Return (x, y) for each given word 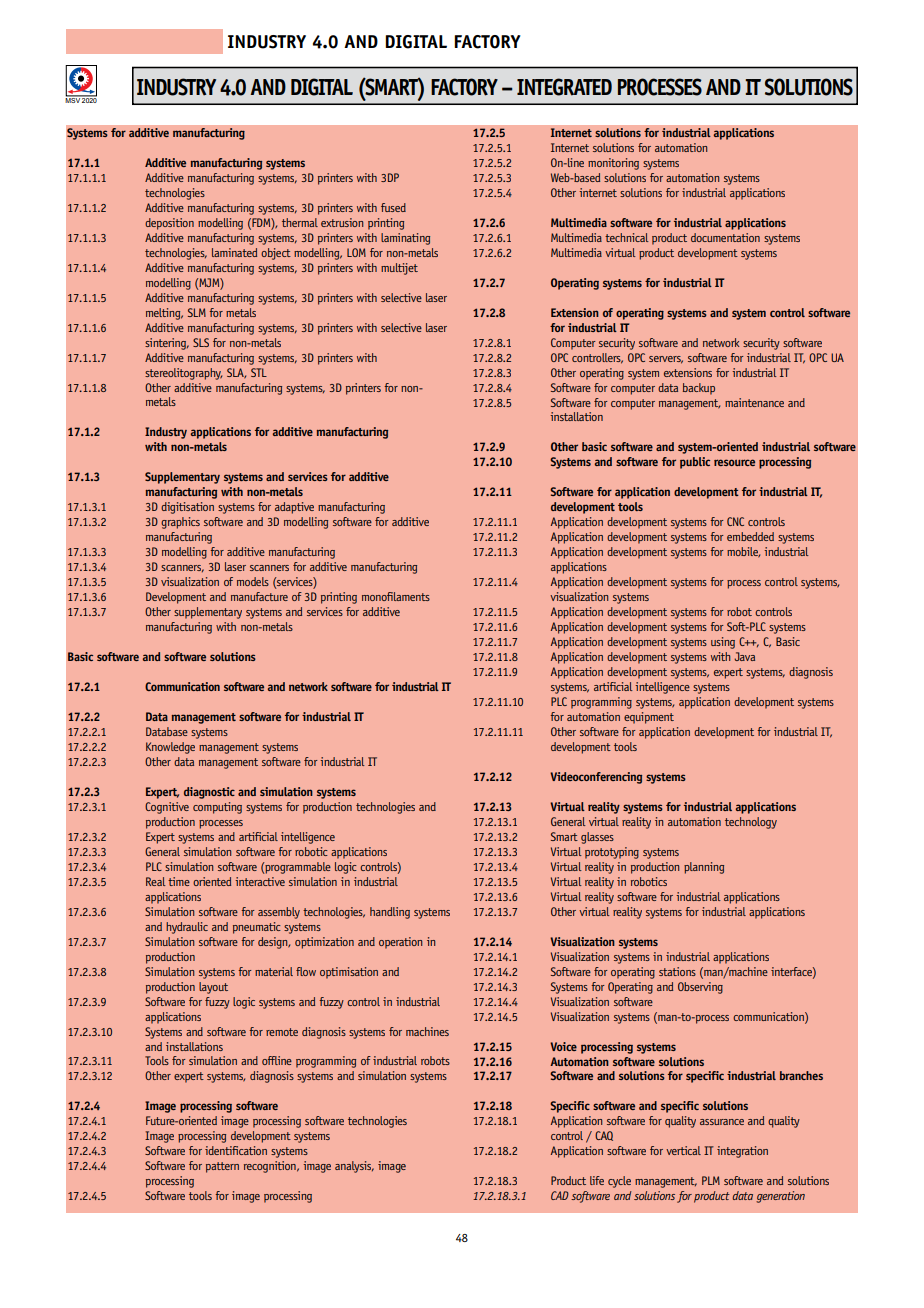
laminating (405, 239)
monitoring (613, 164)
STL (259, 372)
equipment (649, 718)
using (723, 643)
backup (699, 389)
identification (236, 1150)
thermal (300, 222)
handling (390, 913)
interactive (260, 881)
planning (704, 868)
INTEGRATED (564, 87)
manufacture (259, 596)
